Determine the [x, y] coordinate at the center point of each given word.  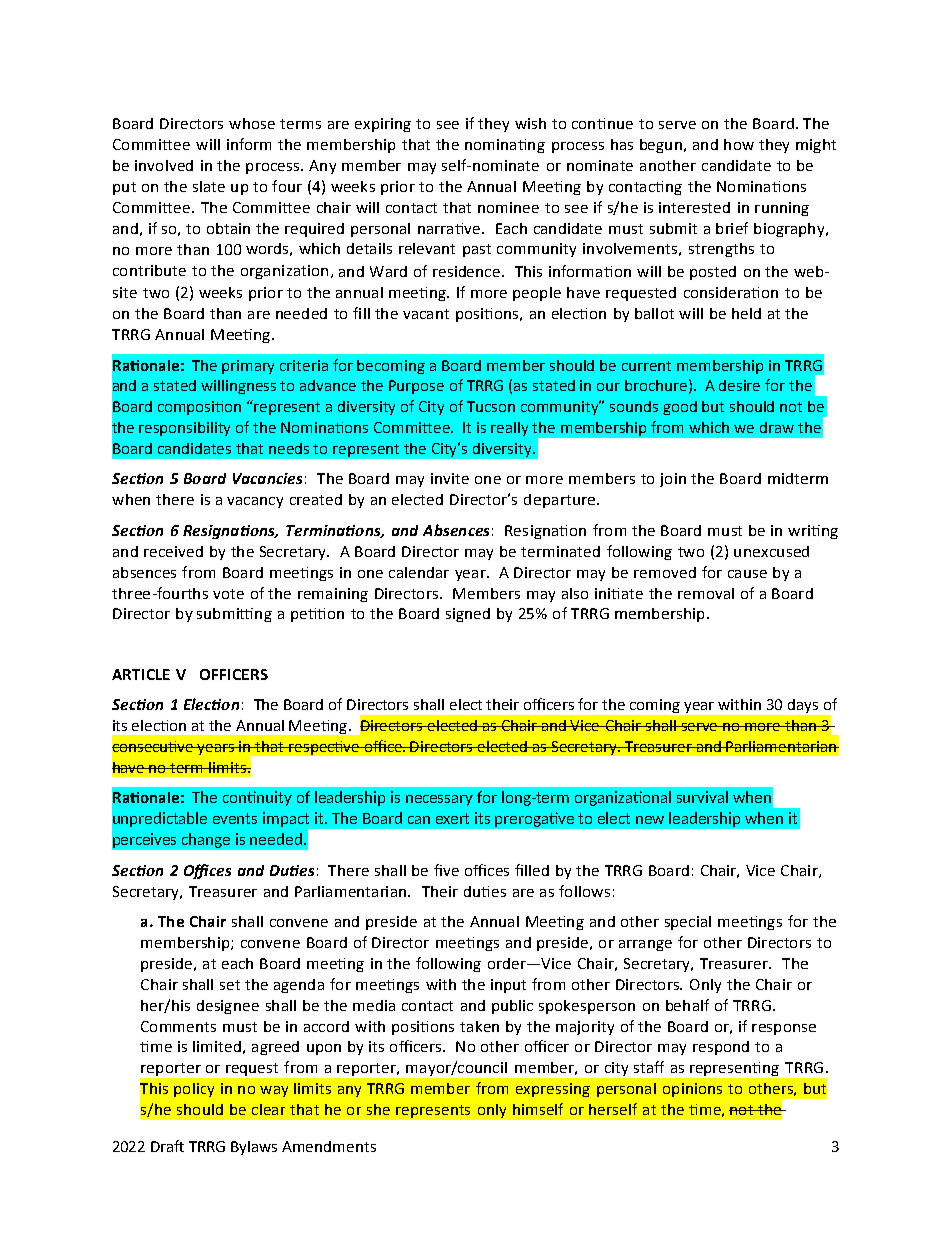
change [206, 840]
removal [706, 593]
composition [199, 408]
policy [194, 1090]
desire [739, 385]
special [688, 923]
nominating [505, 146]
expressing [553, 1090]
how [739, 144]
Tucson [491, 406]
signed [468, 615]
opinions [692, 1090]
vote [228, 594]
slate [209, 186]
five [446, 870]
